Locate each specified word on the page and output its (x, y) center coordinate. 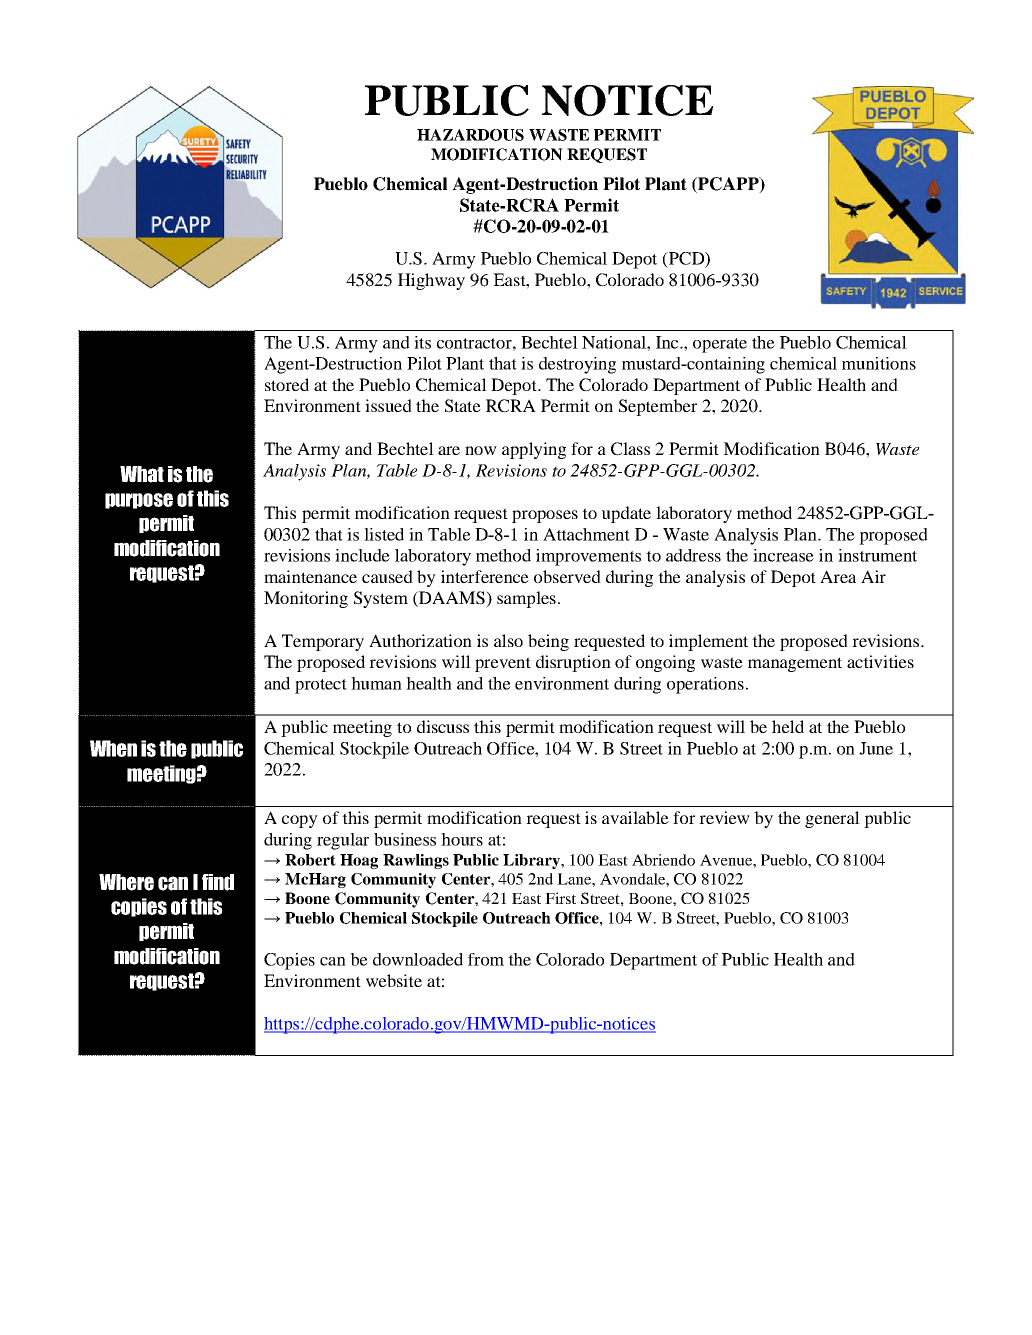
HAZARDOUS (470, 135)
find (218, 882)
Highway (431, 281)
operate (720, 345)
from (486, 959)
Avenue (727, 860)
